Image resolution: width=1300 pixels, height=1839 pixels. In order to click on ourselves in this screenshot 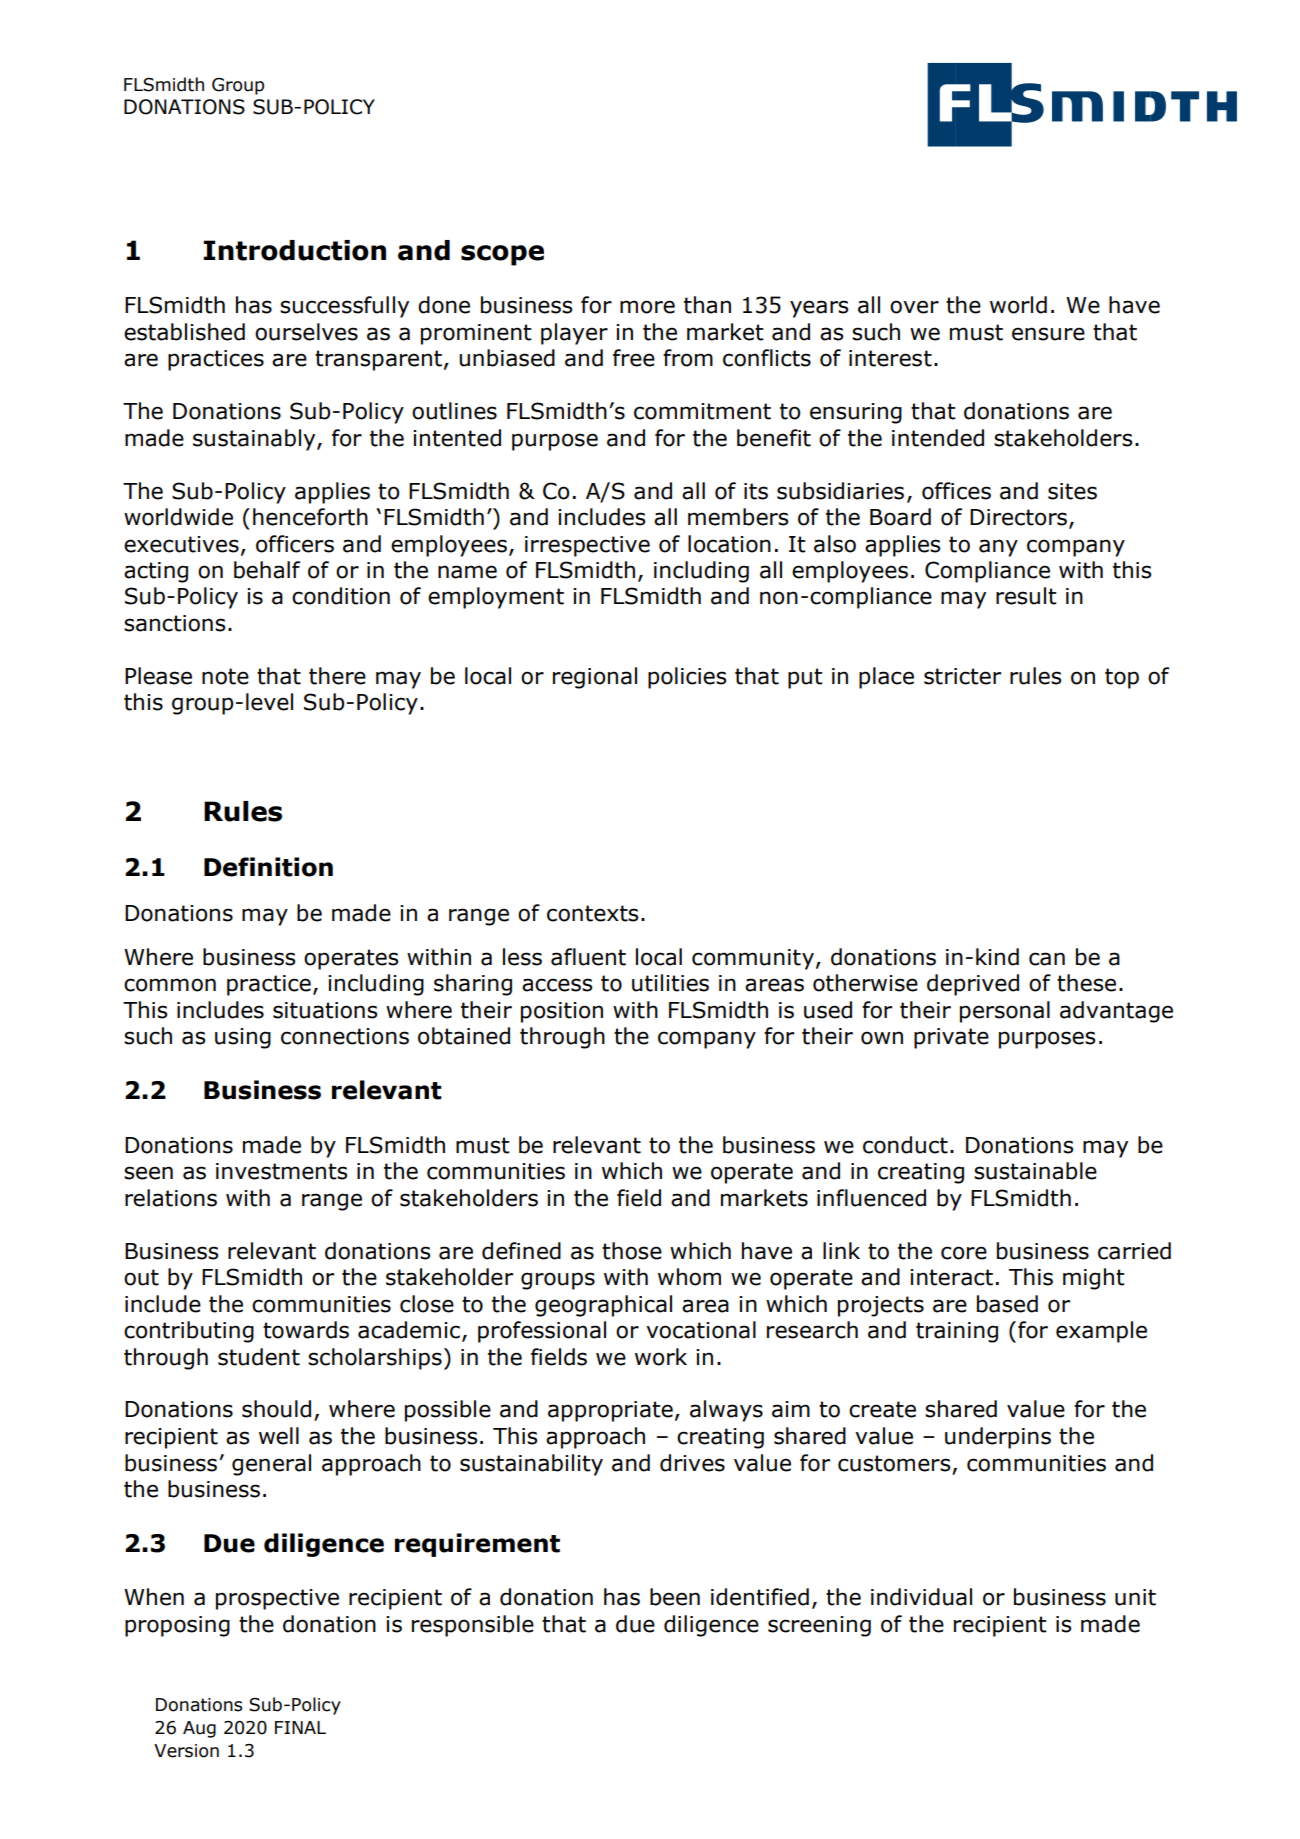, I will do `click(306, 332)`.
